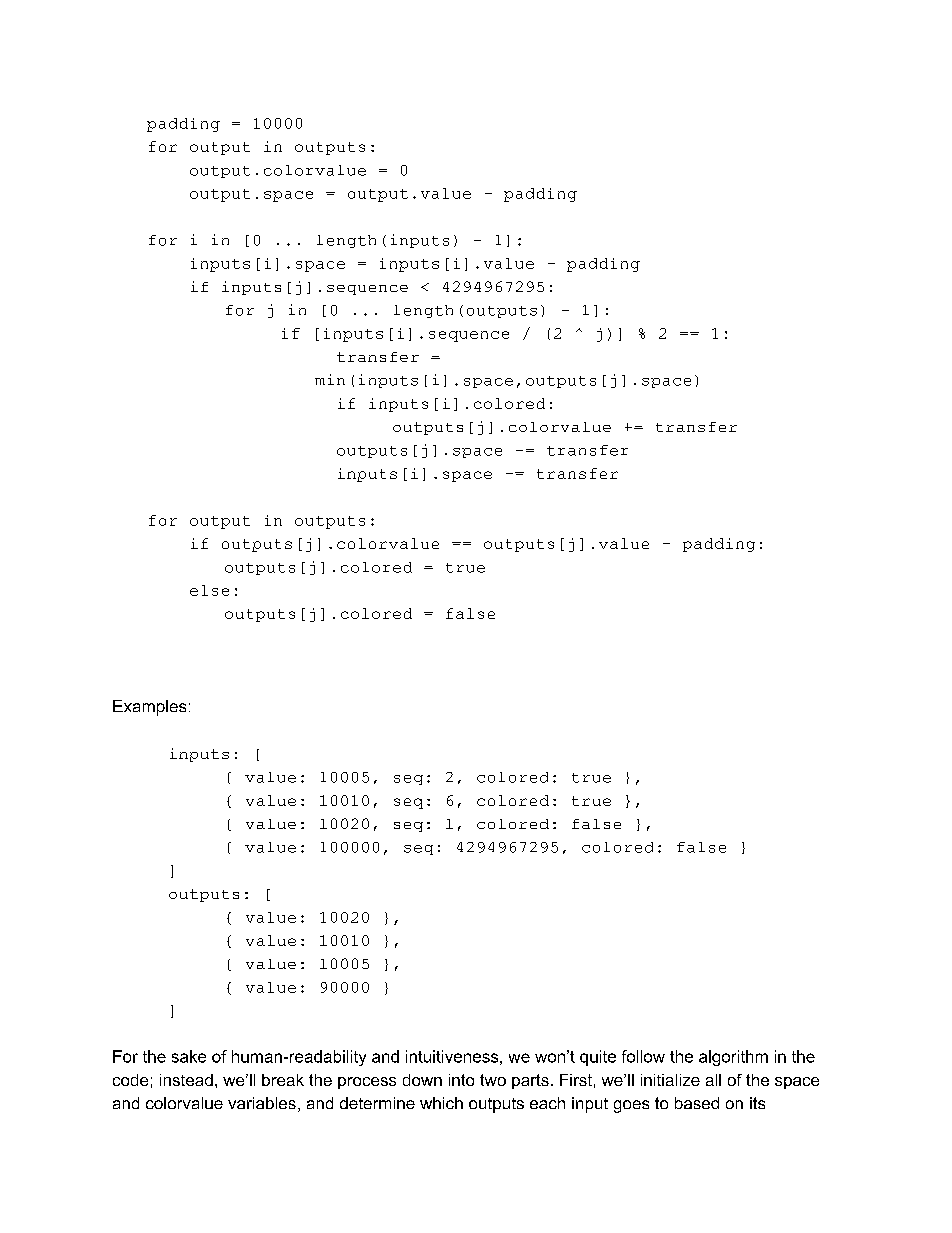  Describe the element at coordinates (598, 1058) in the image. I see `quite` at that location.
